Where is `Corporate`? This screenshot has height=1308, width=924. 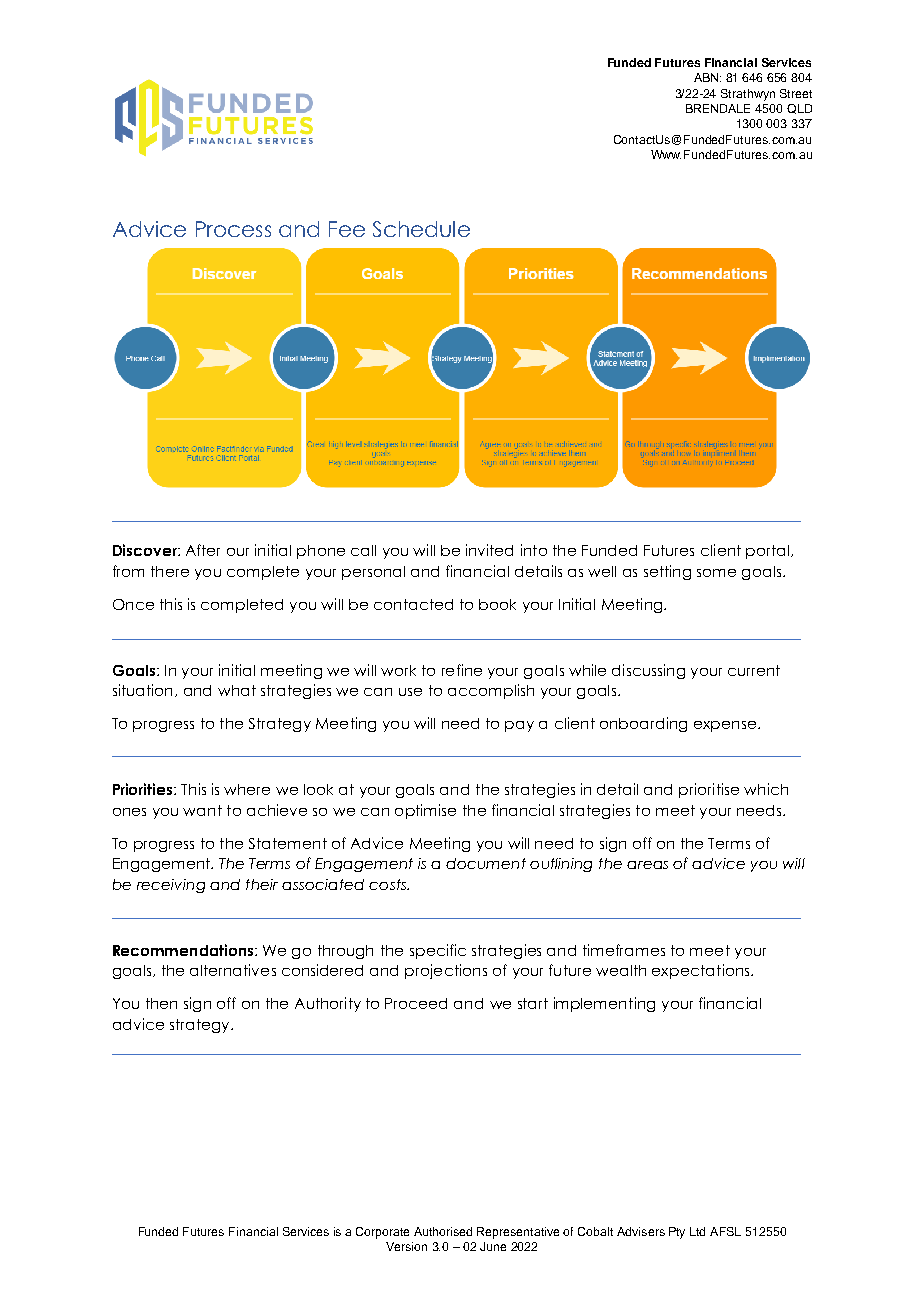
Corporate is located at coordinates (382, 1233).
